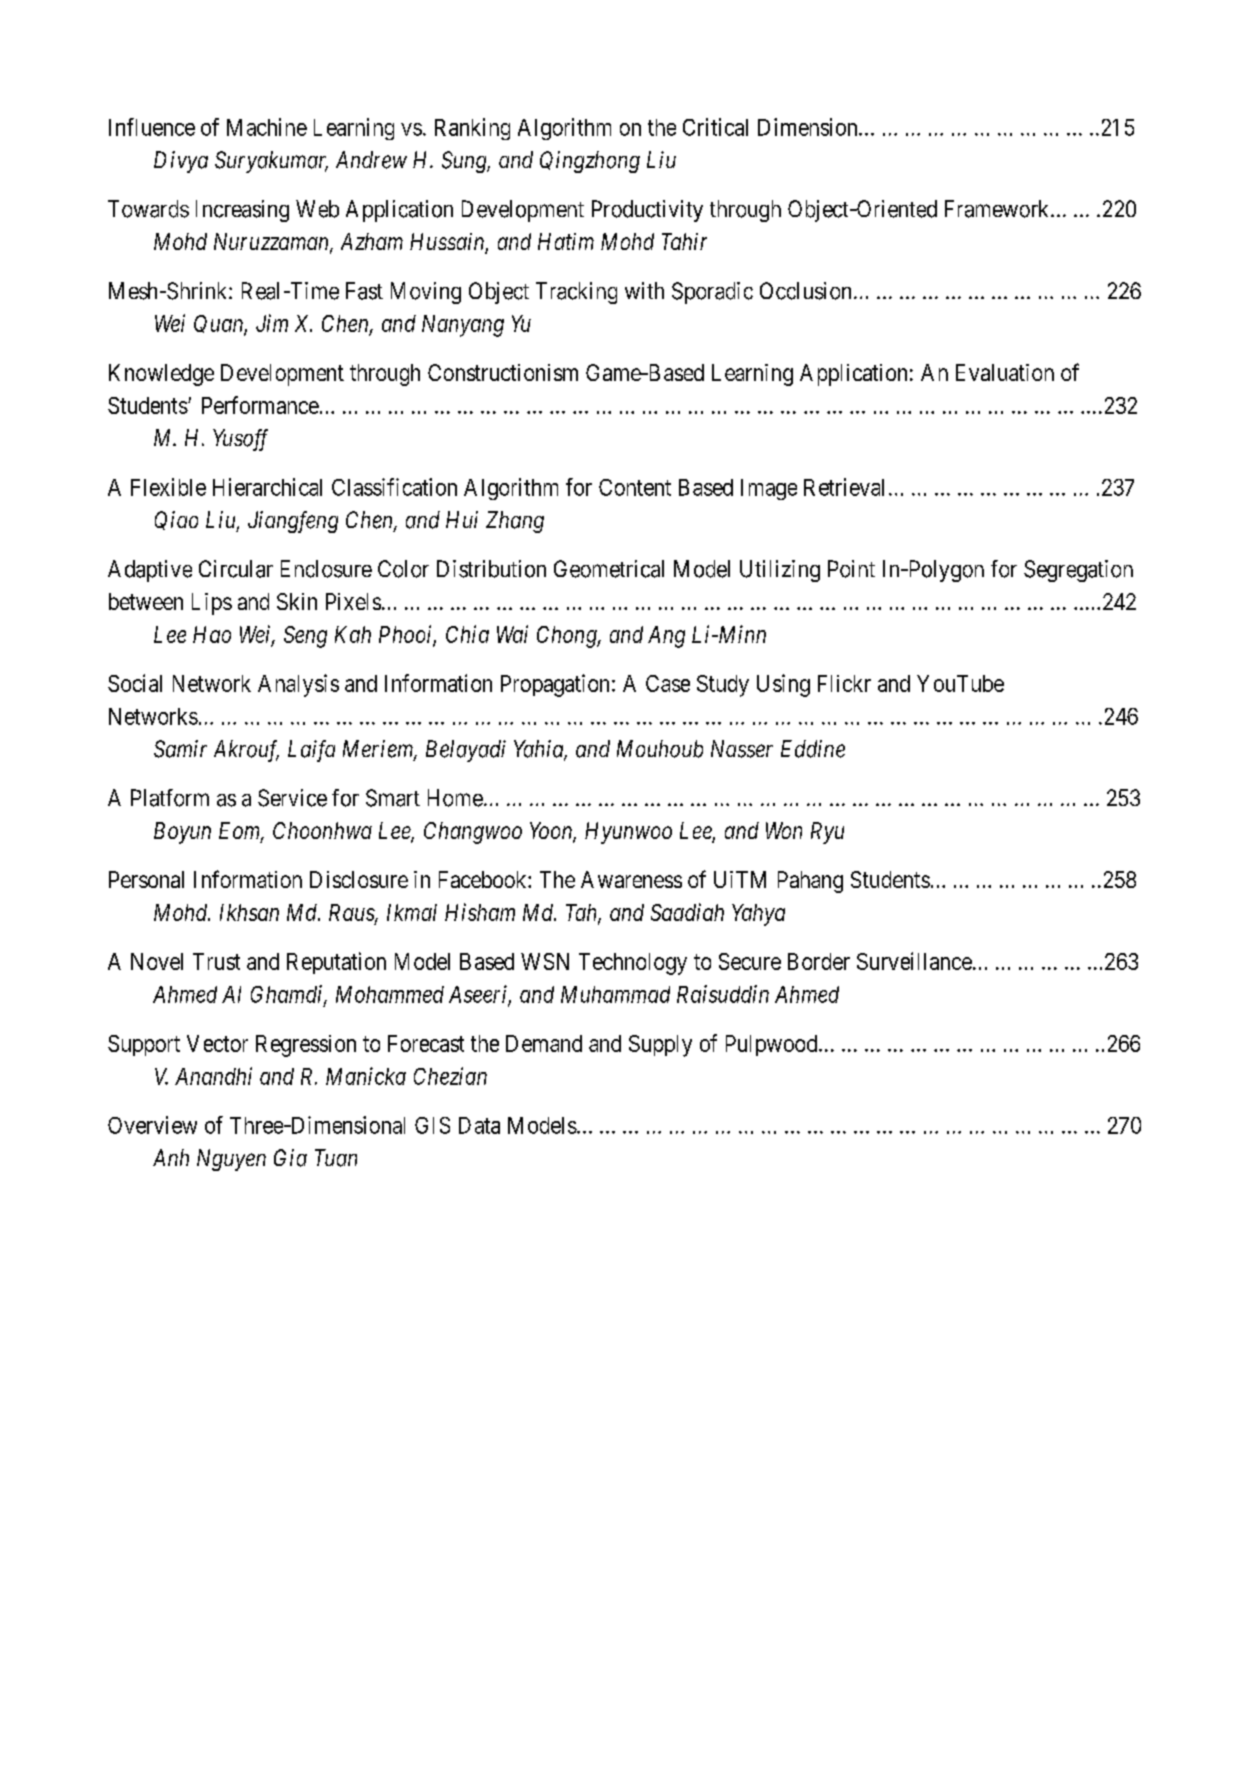  I want to click on Point, so click(851, 569).
